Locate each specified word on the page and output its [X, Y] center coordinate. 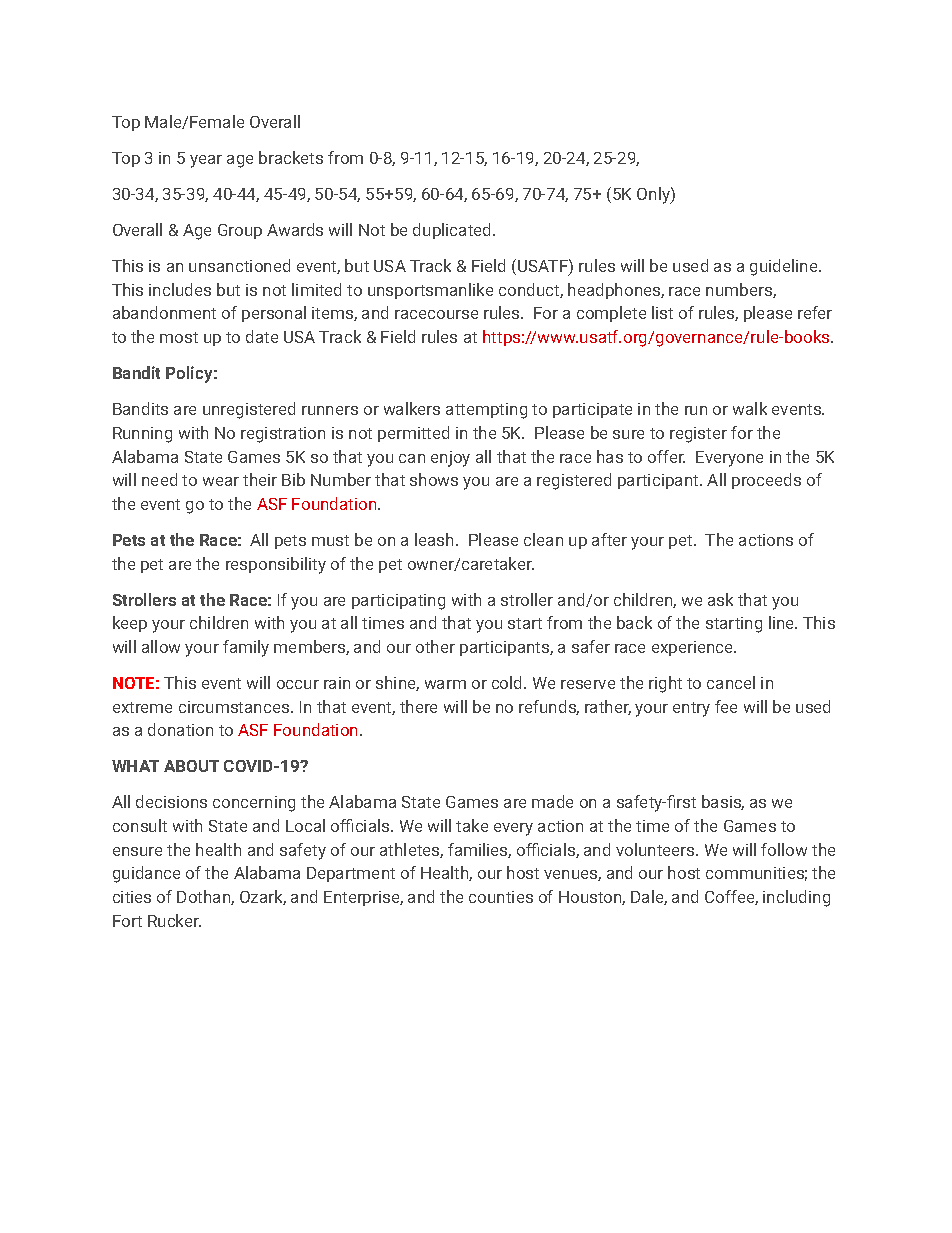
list [662, 312]
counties [501, 897]
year [206, 161]
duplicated [453, 231]
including [796, 898]
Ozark [263, 897]
